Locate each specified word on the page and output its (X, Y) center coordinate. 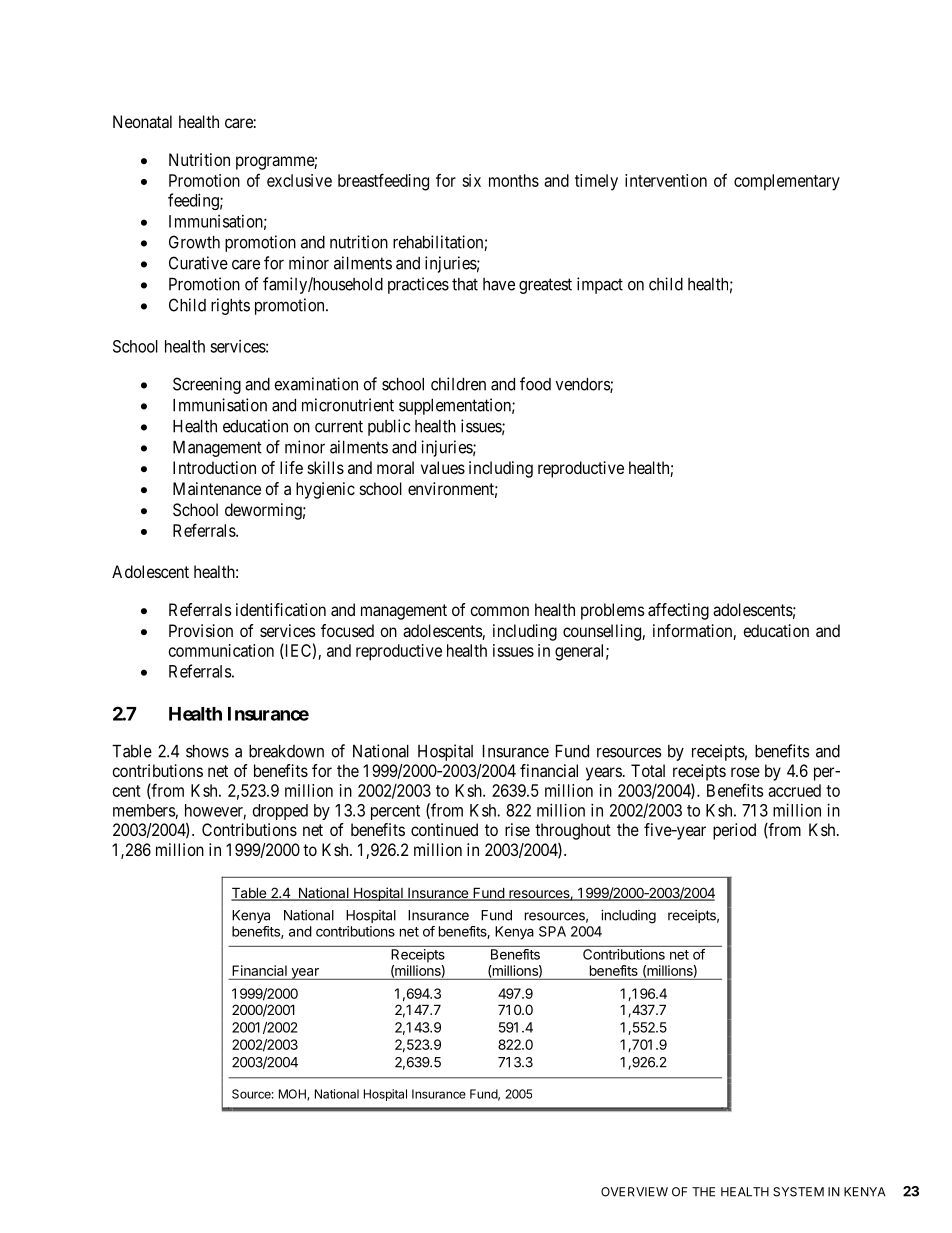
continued (444, 829)
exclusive (299, 180)
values (443, 467)
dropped (280, 812)
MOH (293, 1095)
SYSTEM (798, 1192)
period (734, 831)
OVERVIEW (634, 1192)
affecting (678, 611)
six (471, 180)
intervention (666, 180)
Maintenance (217, 488)
